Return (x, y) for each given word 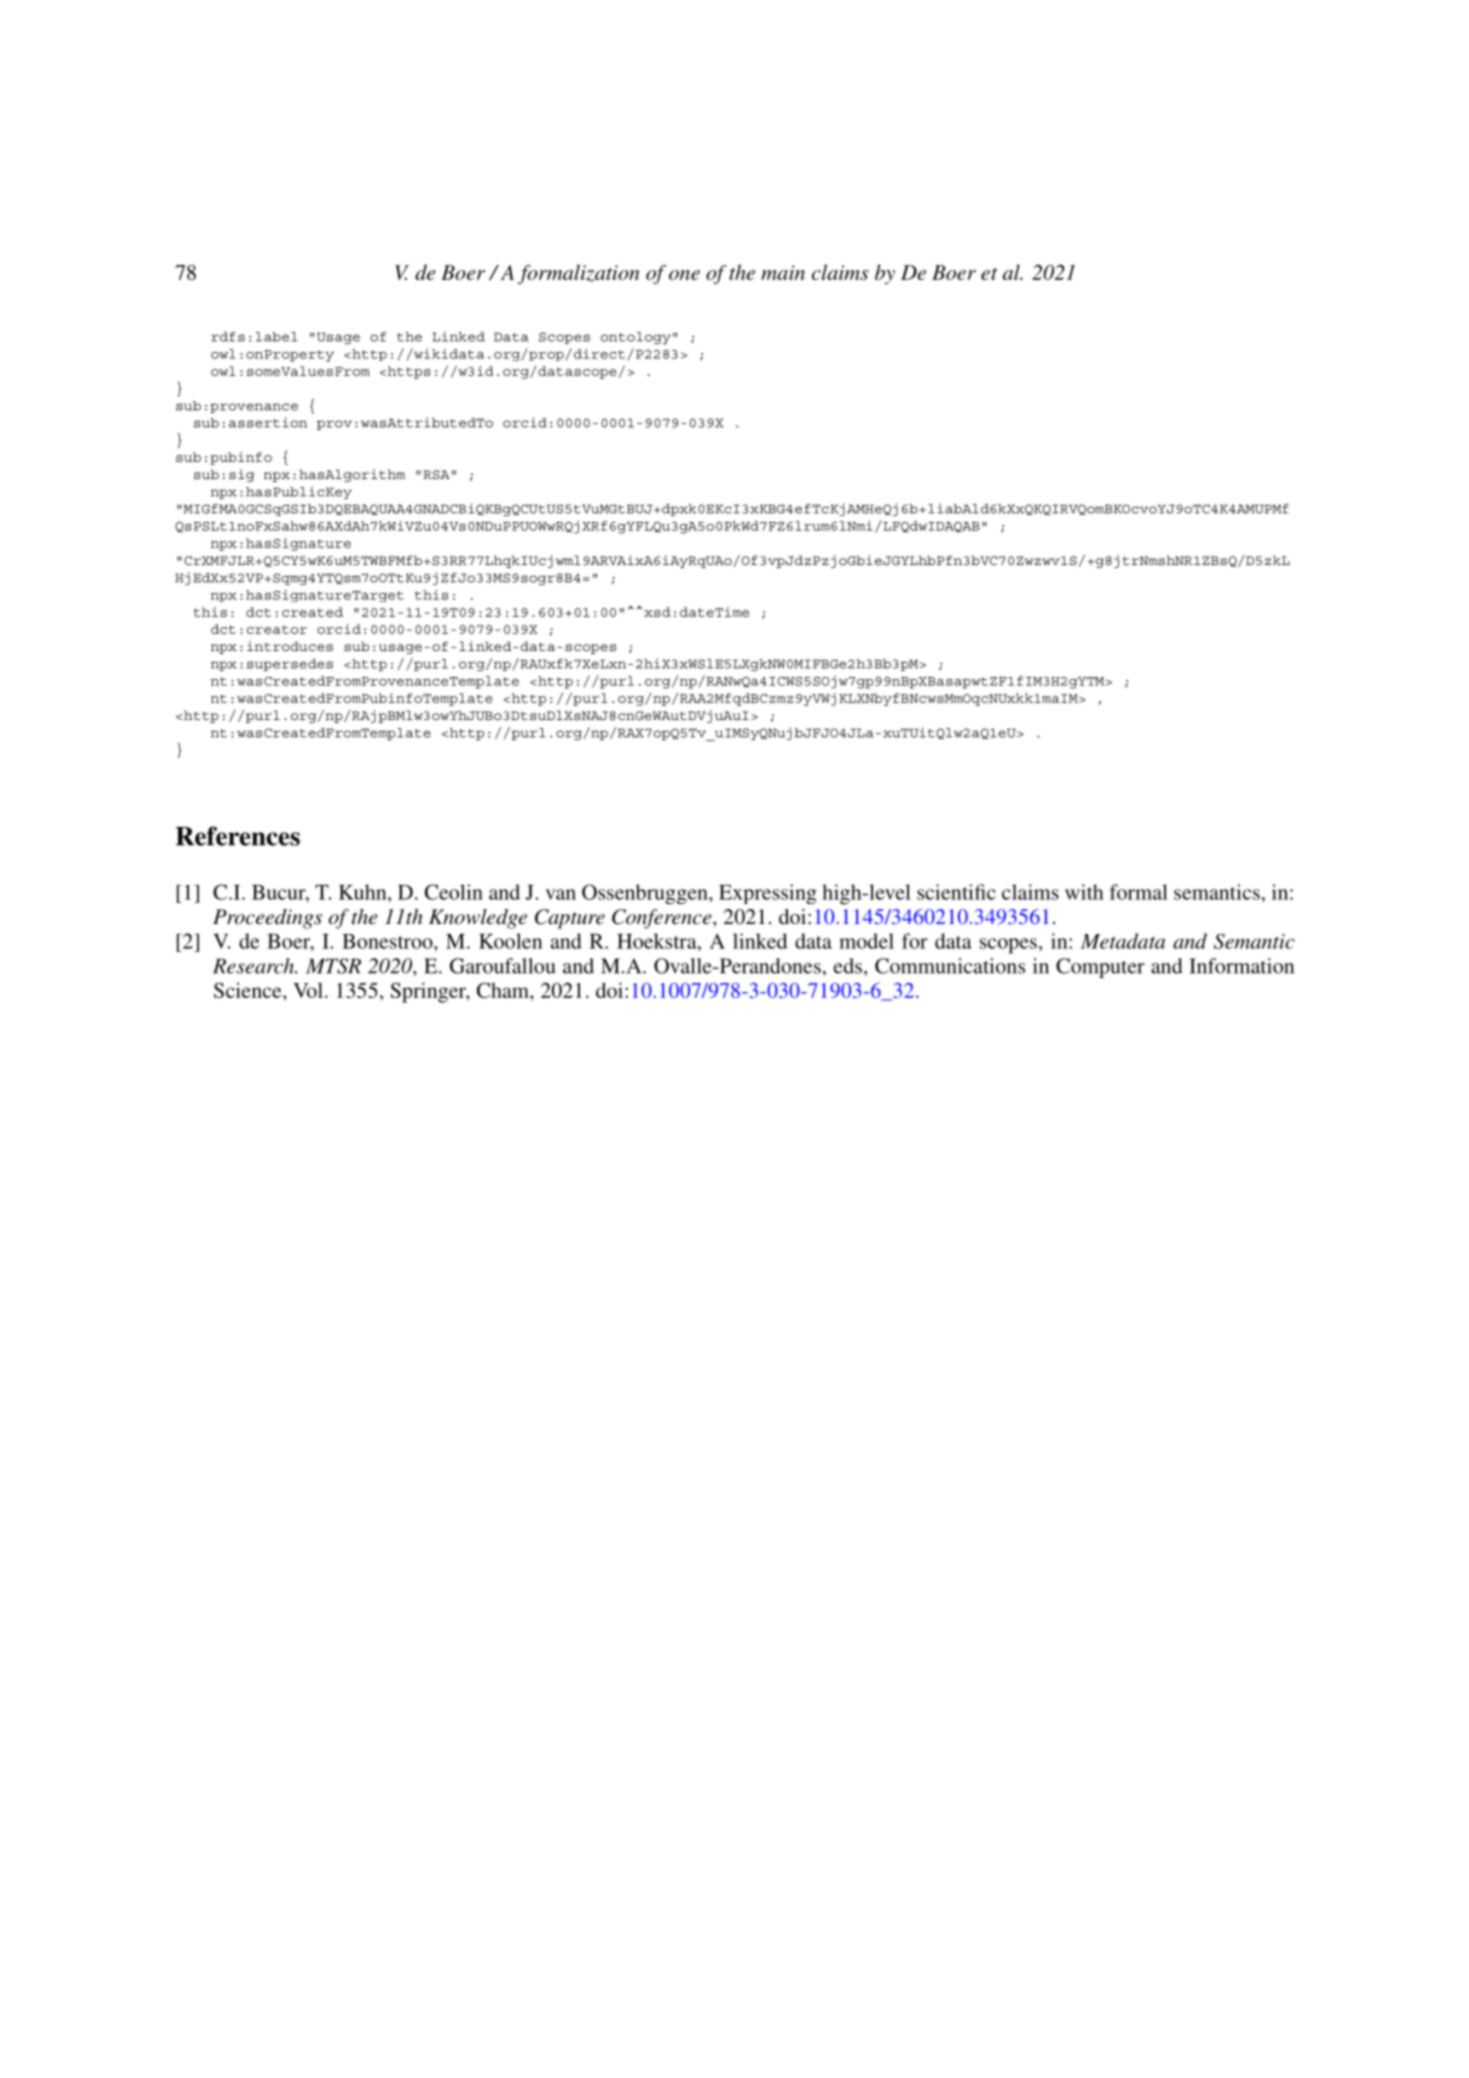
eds (848, 966)
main (783, 272)
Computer (1100, 968)
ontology (636, 338)
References (237, 836)
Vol (308, 990)
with (1084, 892)
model (866, 941)
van (560, 894)
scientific (956, 892)
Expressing (768, 894)
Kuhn (364, 892)
